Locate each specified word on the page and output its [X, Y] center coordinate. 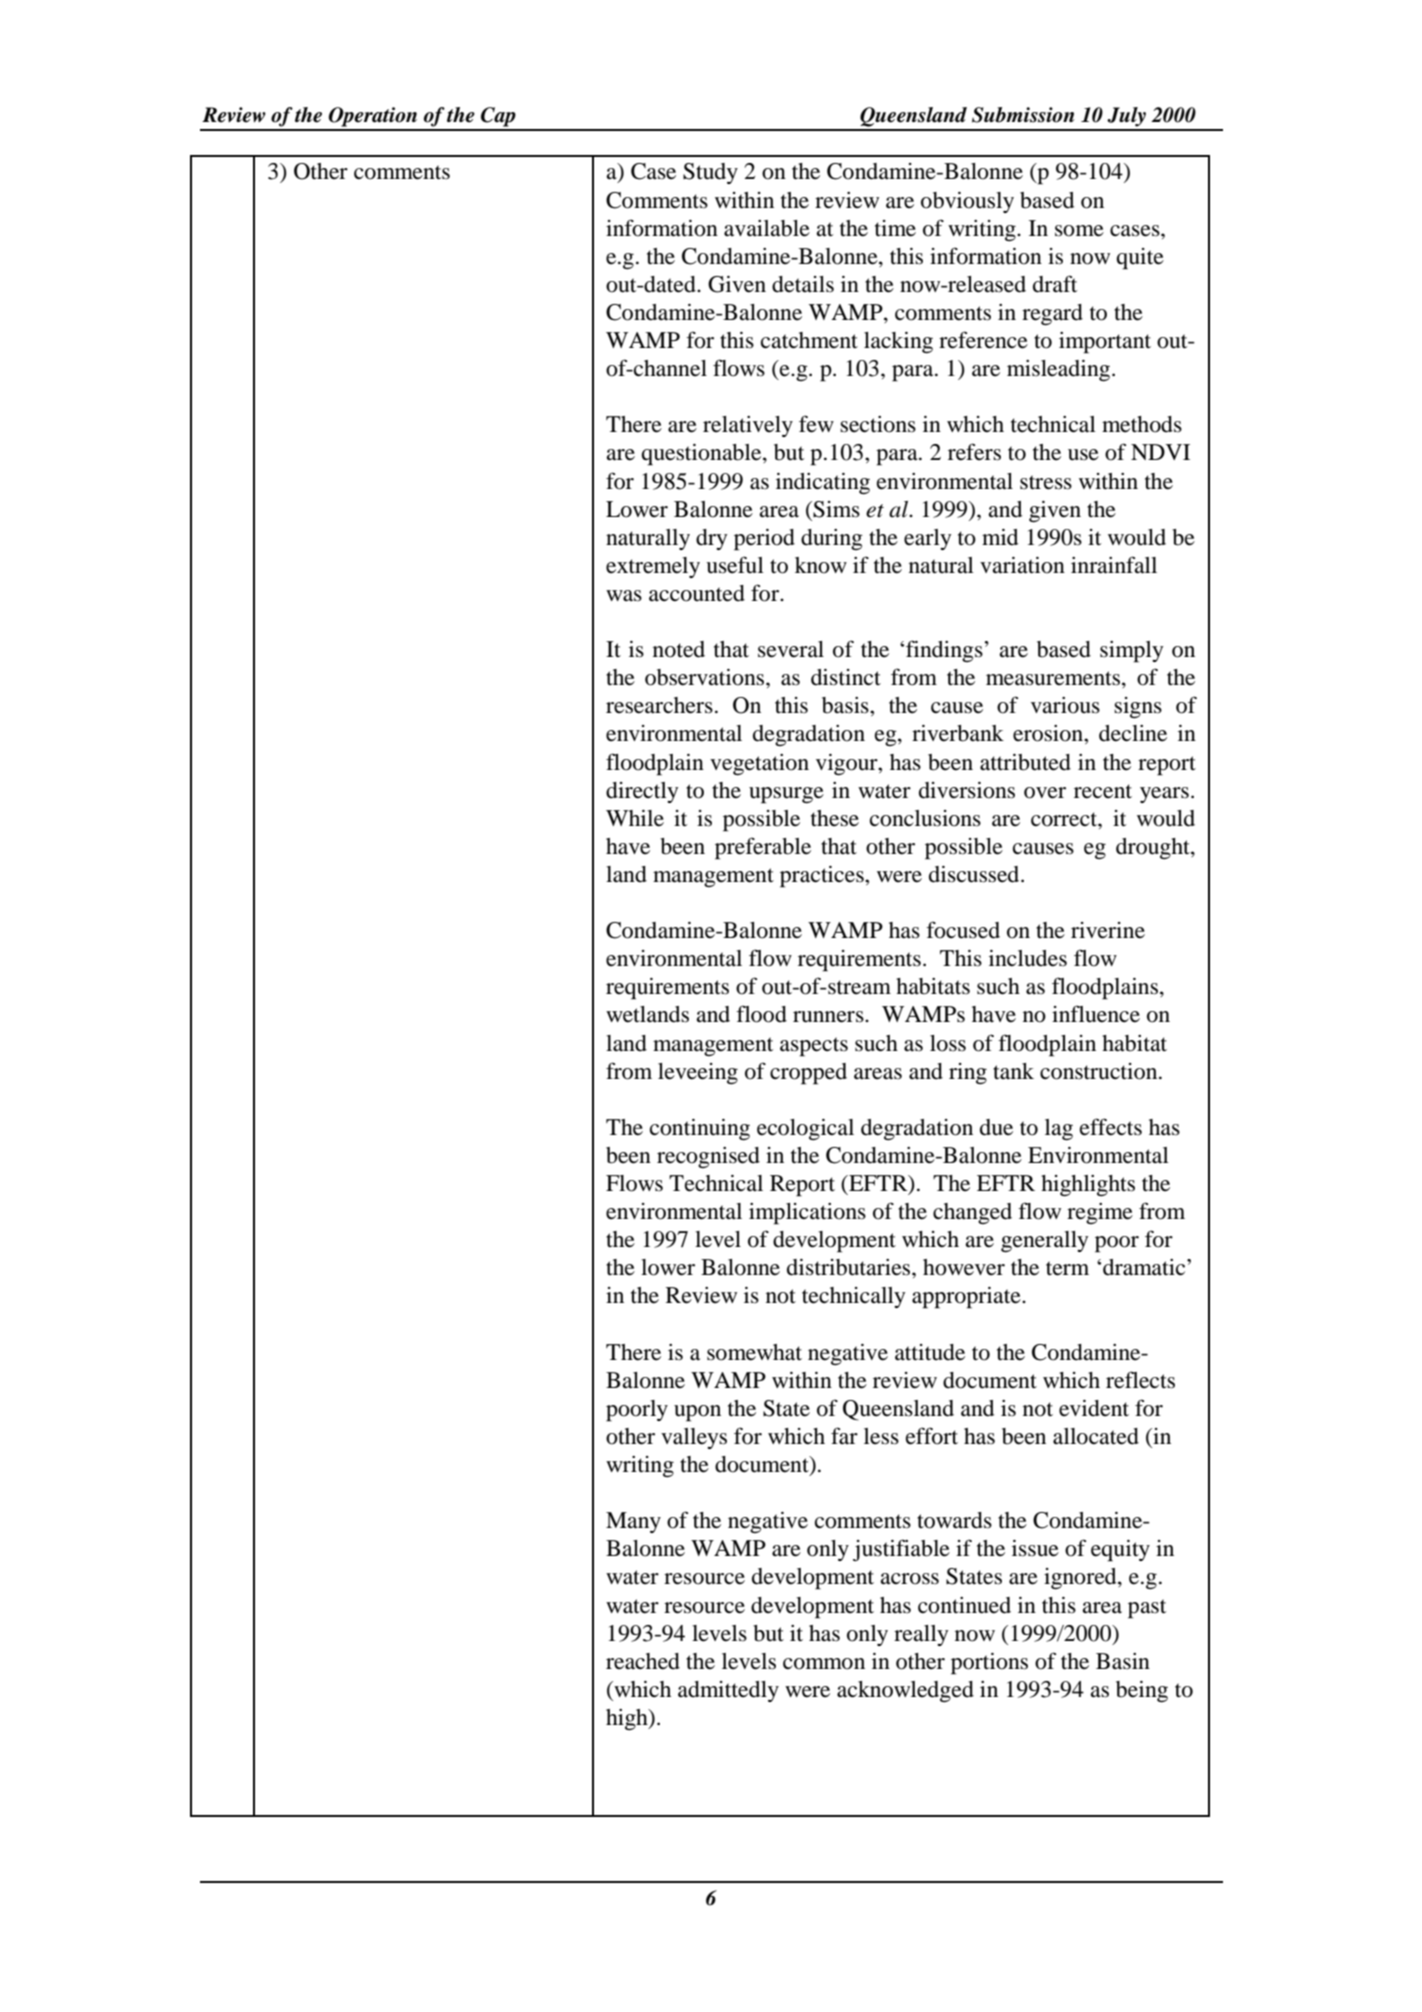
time [895, 228]
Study [710, 173]
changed [972, 1213]
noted [679, 649]
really [921, 1635]
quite [1140, 259]
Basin [1123, 1661]
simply [1132, 652]
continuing [700, 1129]
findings [944, 651]
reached [643, 1661]
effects [1111, 1127]
